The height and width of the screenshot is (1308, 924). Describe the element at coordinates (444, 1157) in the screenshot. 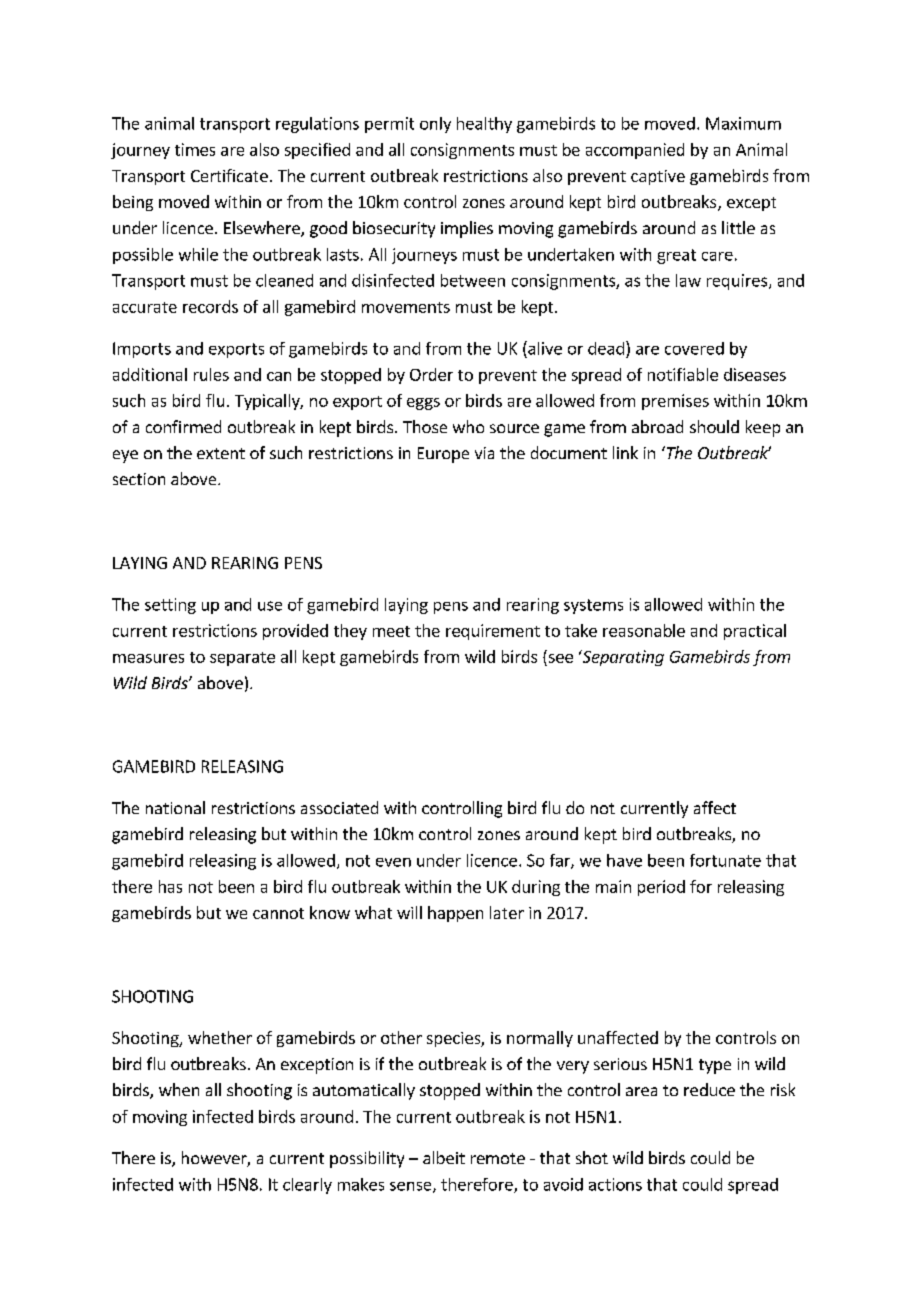

I see `albeit` at that location.
